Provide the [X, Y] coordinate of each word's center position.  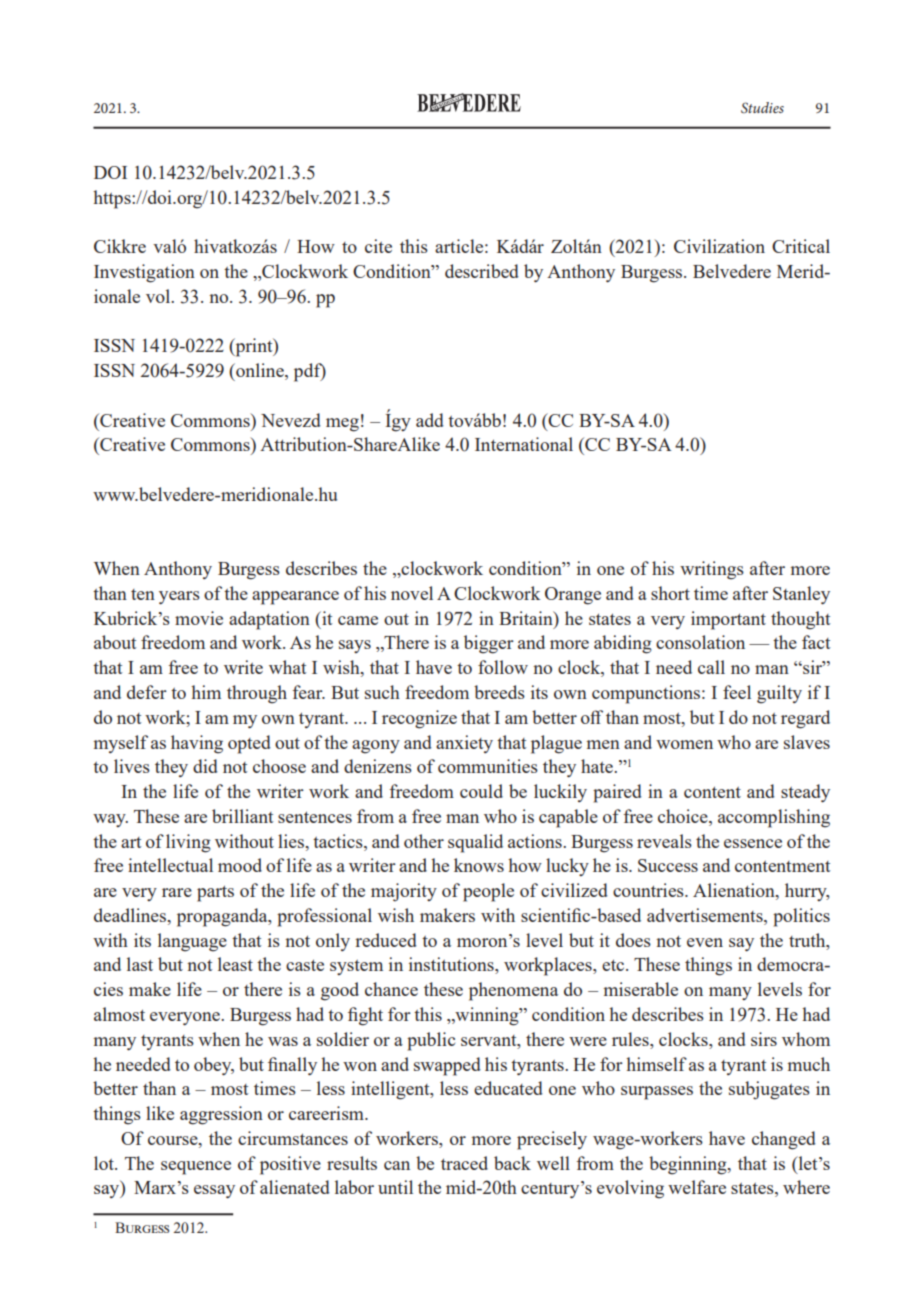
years [179, 597]
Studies [762, 107]
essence [753, 843]
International [524, 444]
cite [378, 246]
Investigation [144, 273]
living [188, 843]
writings [712, 570]
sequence [196, 1168]
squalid [475, 843]
